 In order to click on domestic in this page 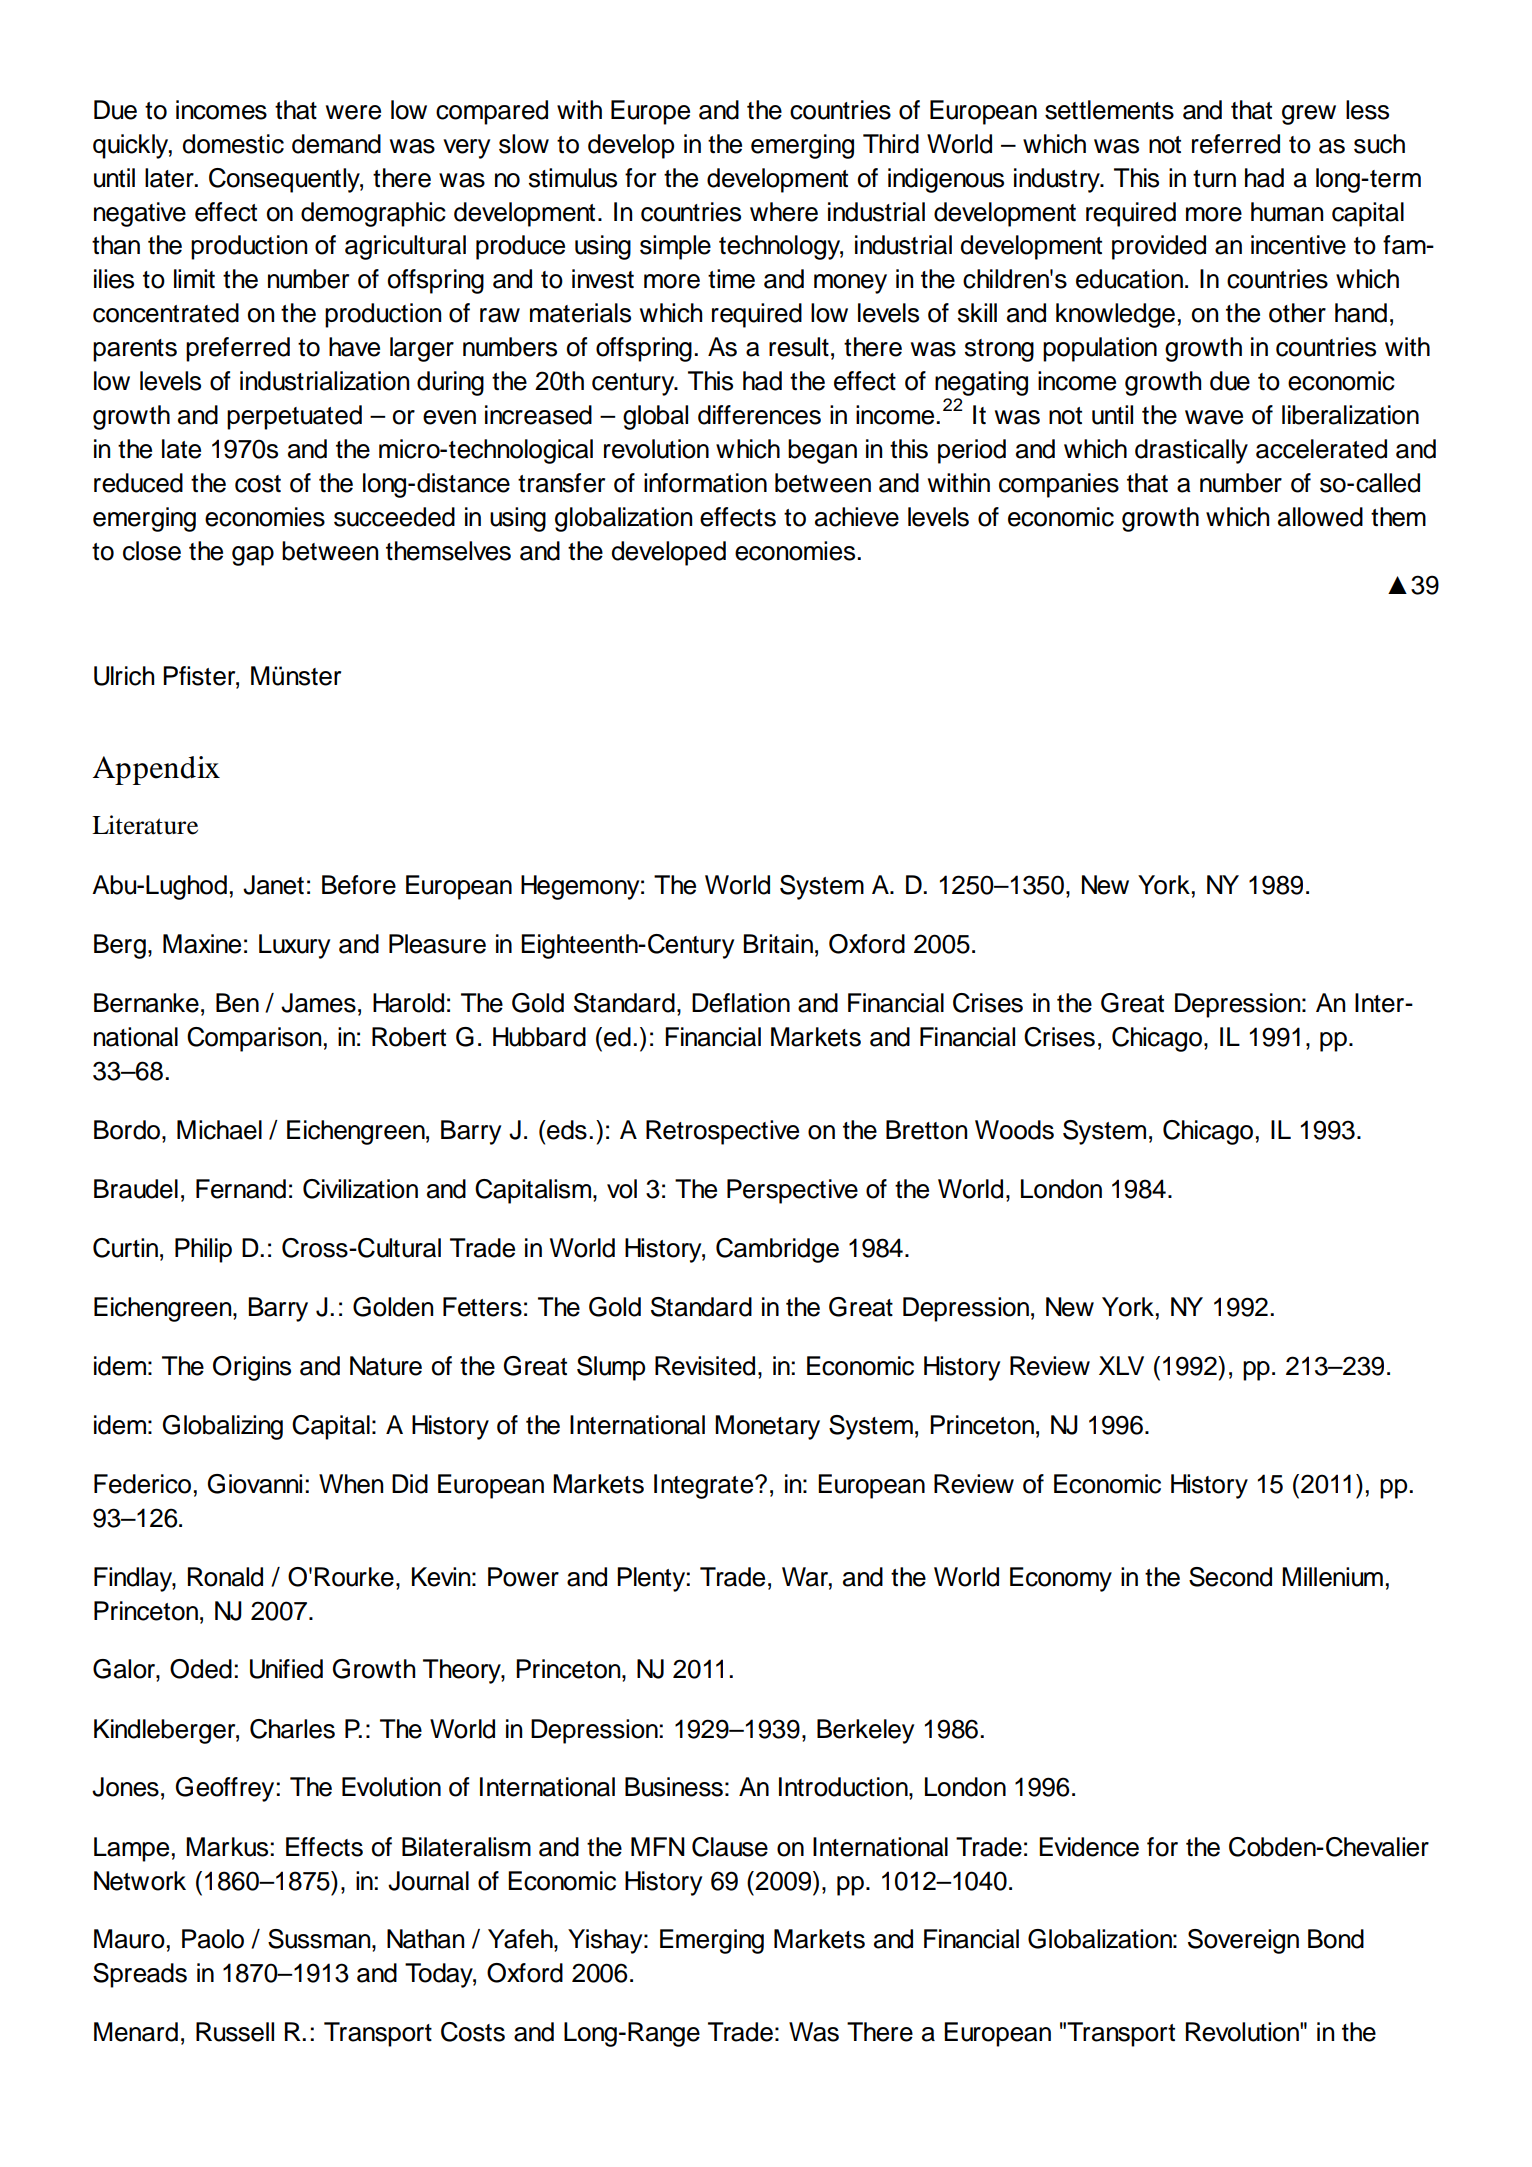, I will do `click(233, 144)`.
